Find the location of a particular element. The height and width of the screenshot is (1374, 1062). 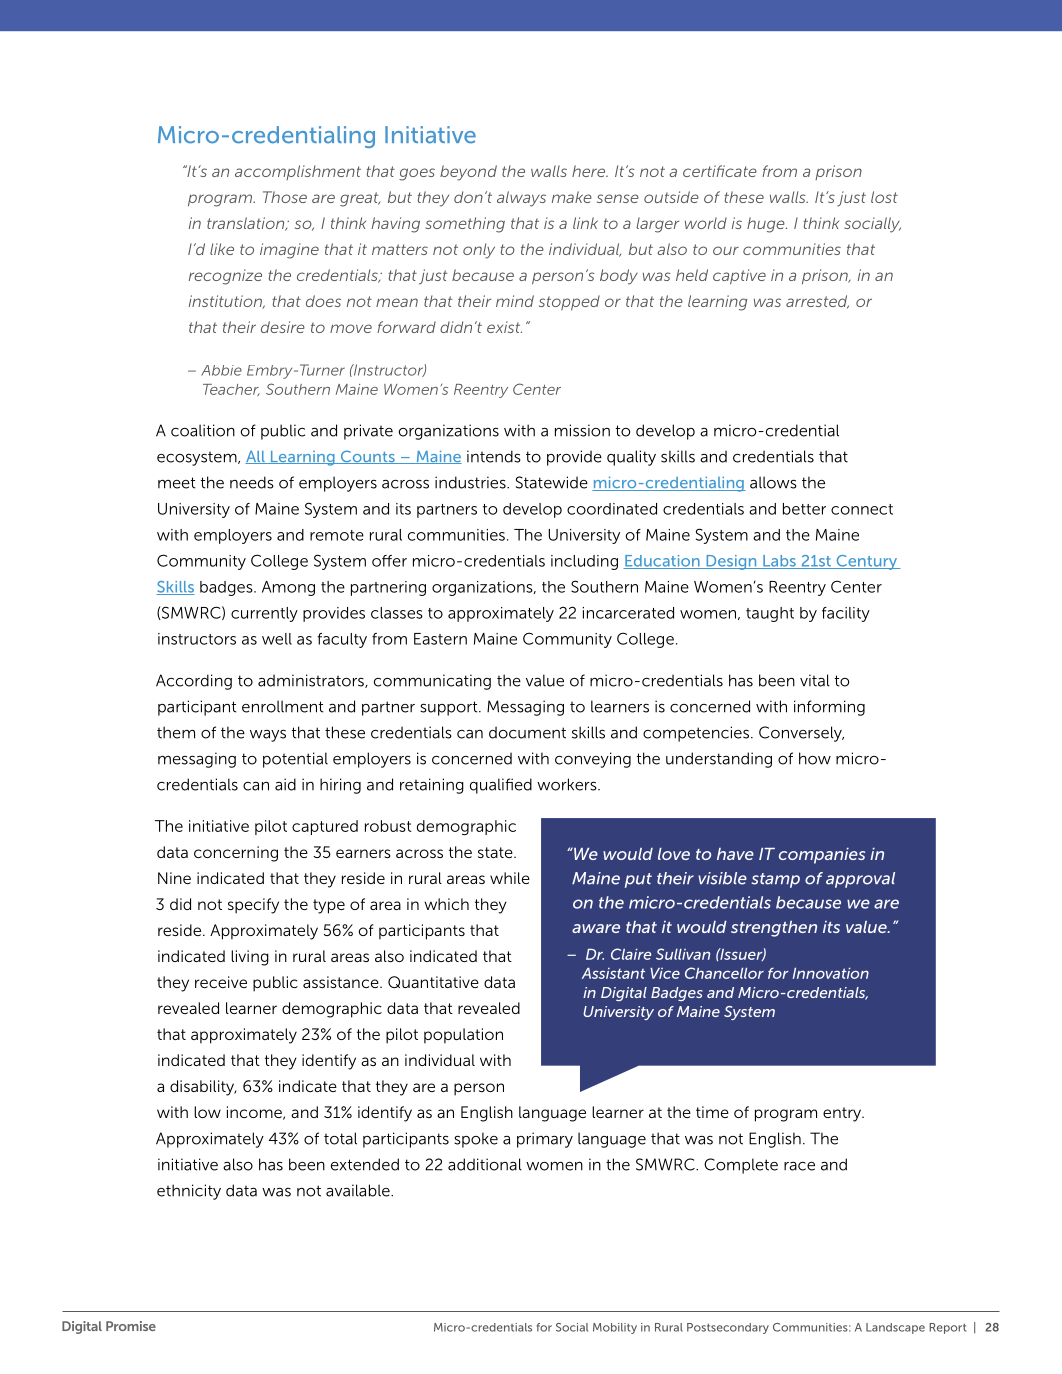

Those is located at coordinates (285, 197).
